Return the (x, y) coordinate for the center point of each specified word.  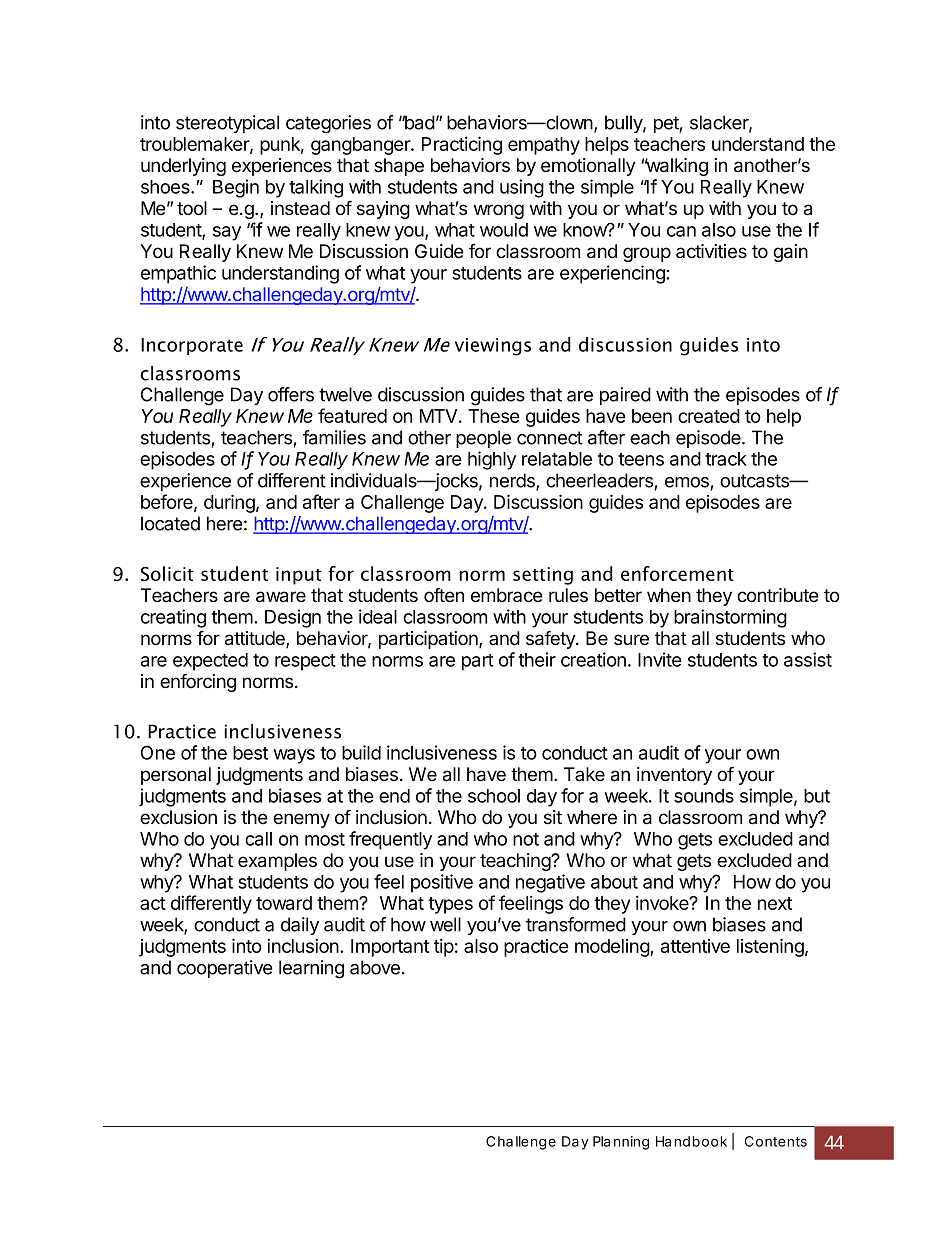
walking (676, 167)
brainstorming (730, 618)
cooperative (224, 969)
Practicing (462, 145)
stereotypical (227, 124)
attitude (256, 639)
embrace (507, 595)
